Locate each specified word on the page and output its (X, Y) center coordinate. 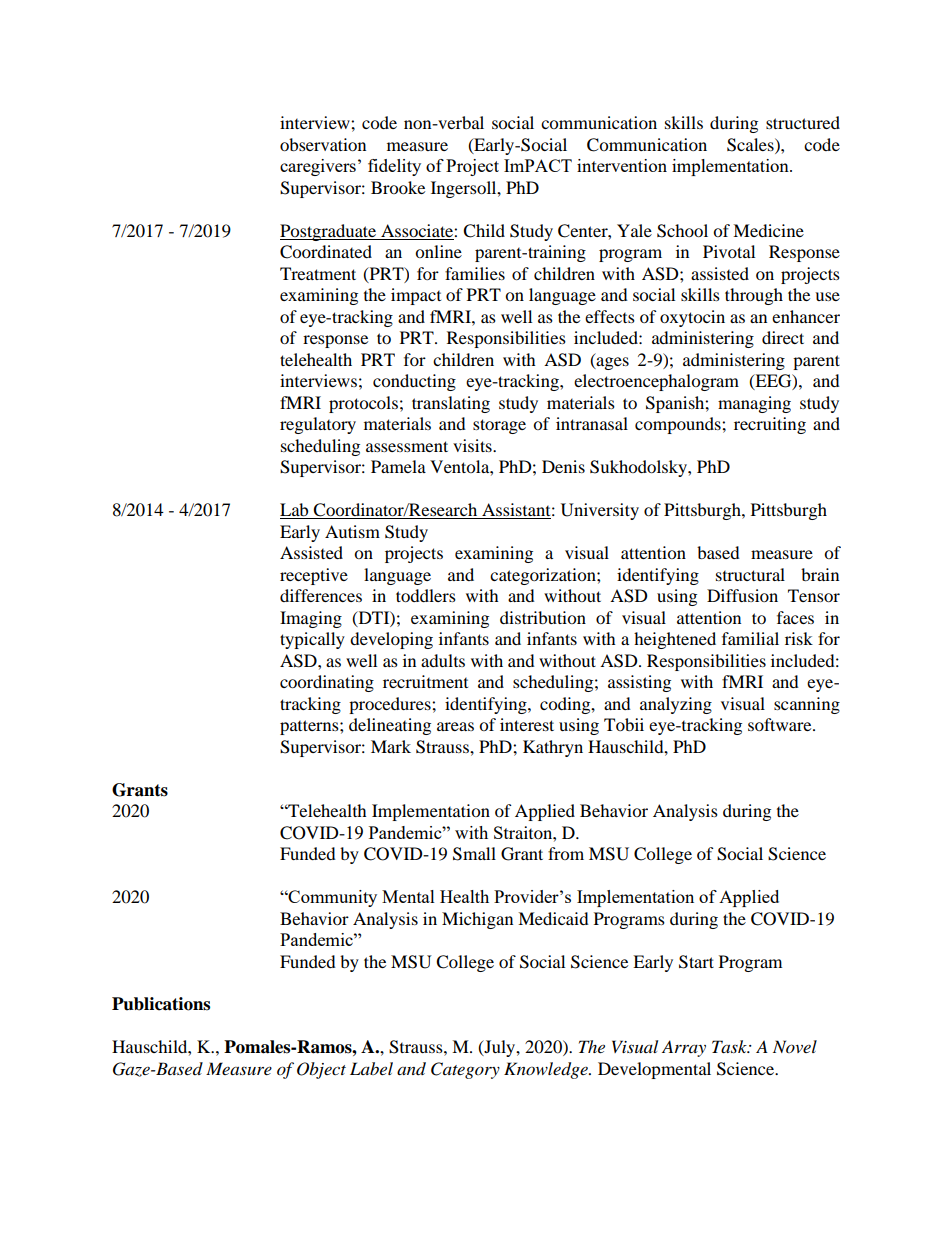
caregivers (318, 167)
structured (803, 122)
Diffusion (742, 595)
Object (321, 1070)
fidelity (394, 167)
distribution (543, 617)
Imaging (311, 619)
